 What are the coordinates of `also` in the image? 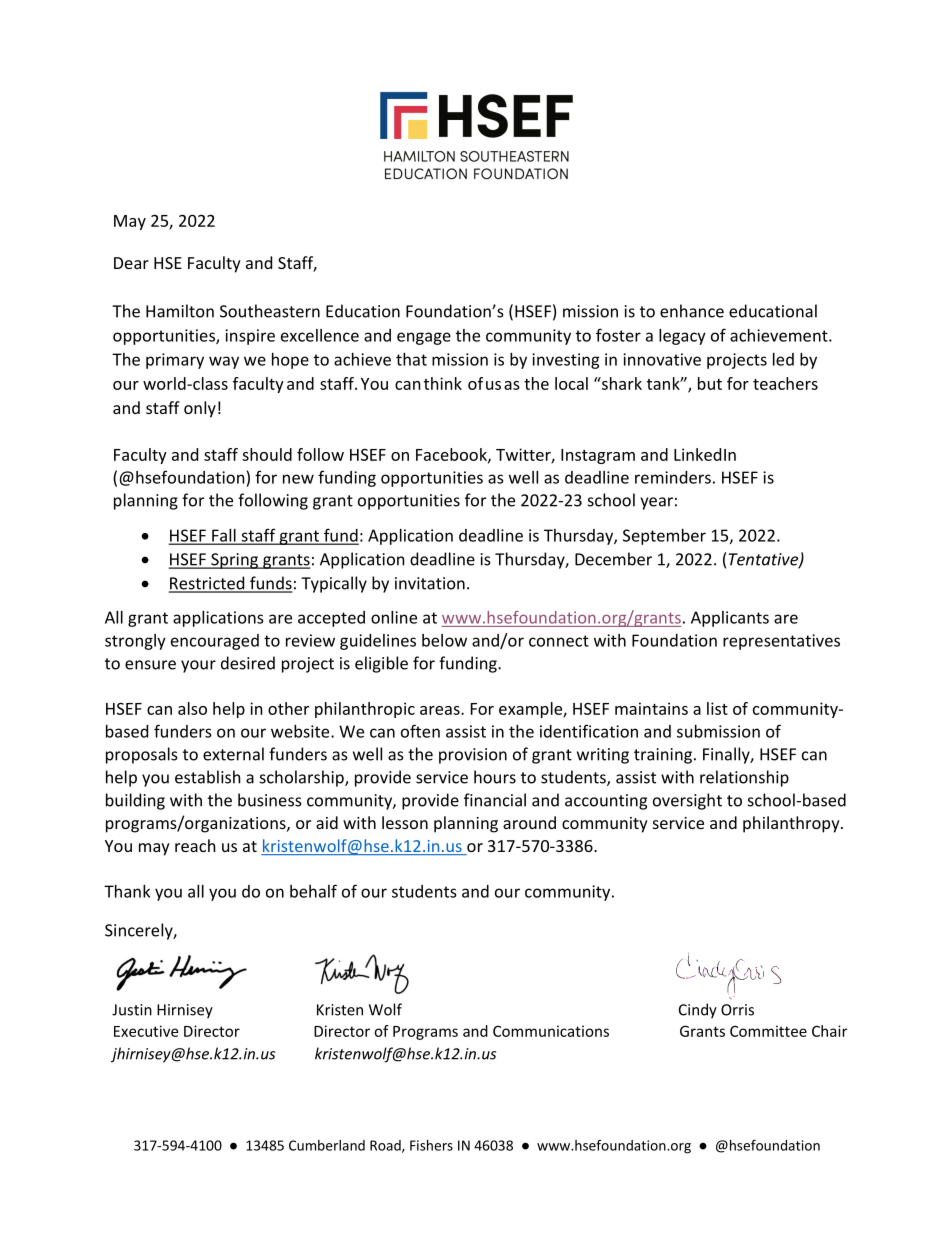 It's located at (192, 708).
